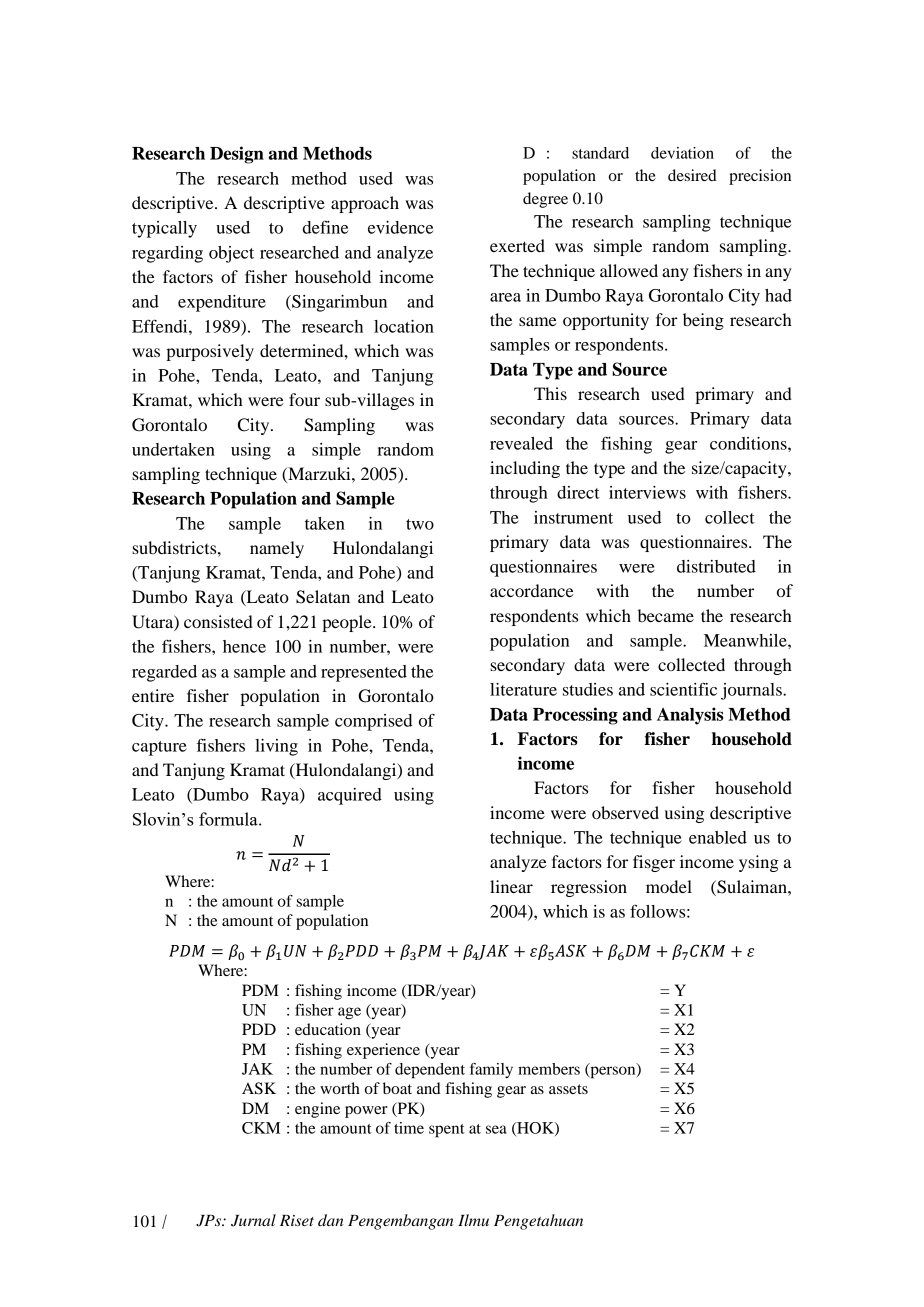  What do you see at coordinates (716, 566) in the page?
I see `distributed` at bounding box center [716, 566].
